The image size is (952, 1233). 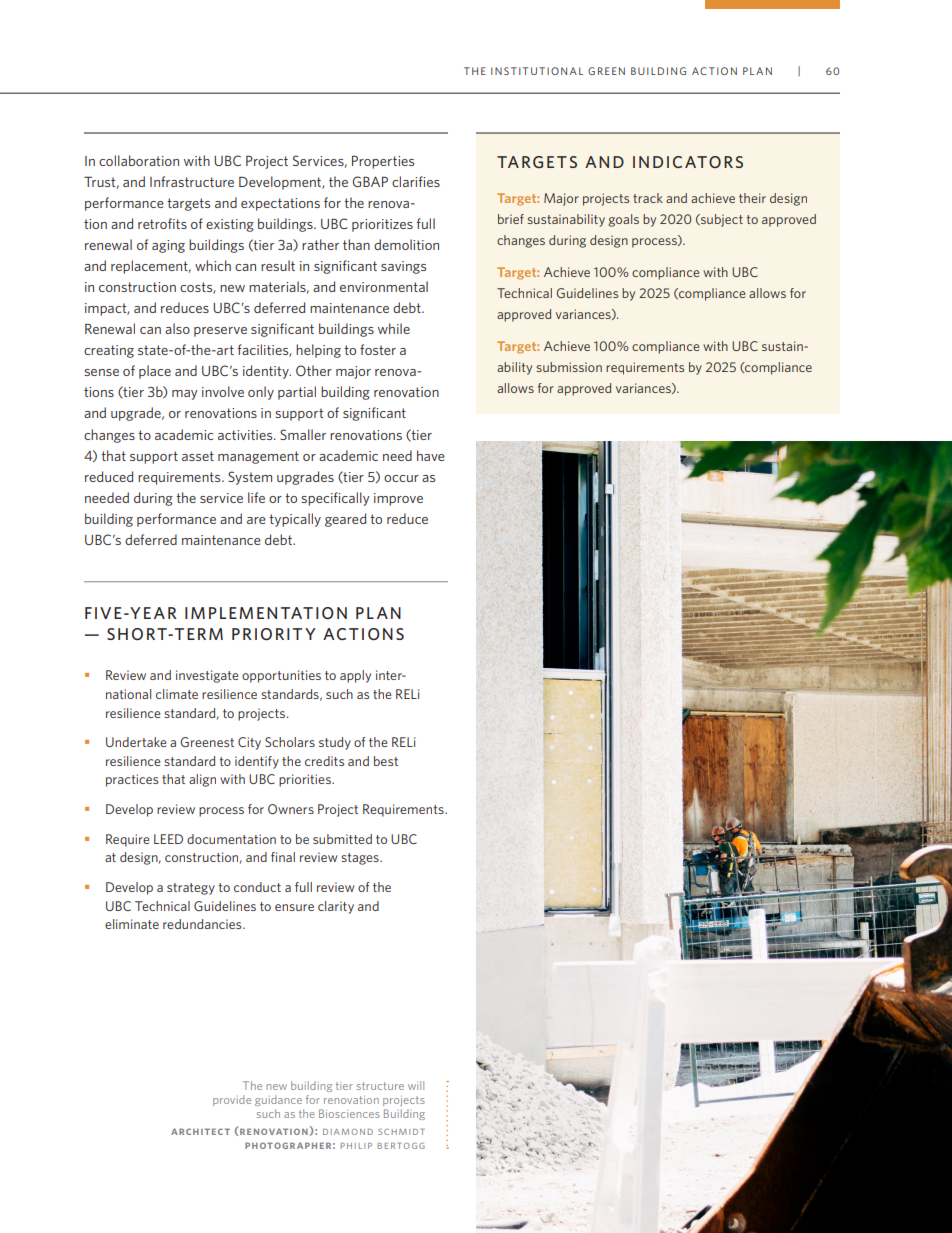 I want to click on architect, so click(x=200, y=1131).
